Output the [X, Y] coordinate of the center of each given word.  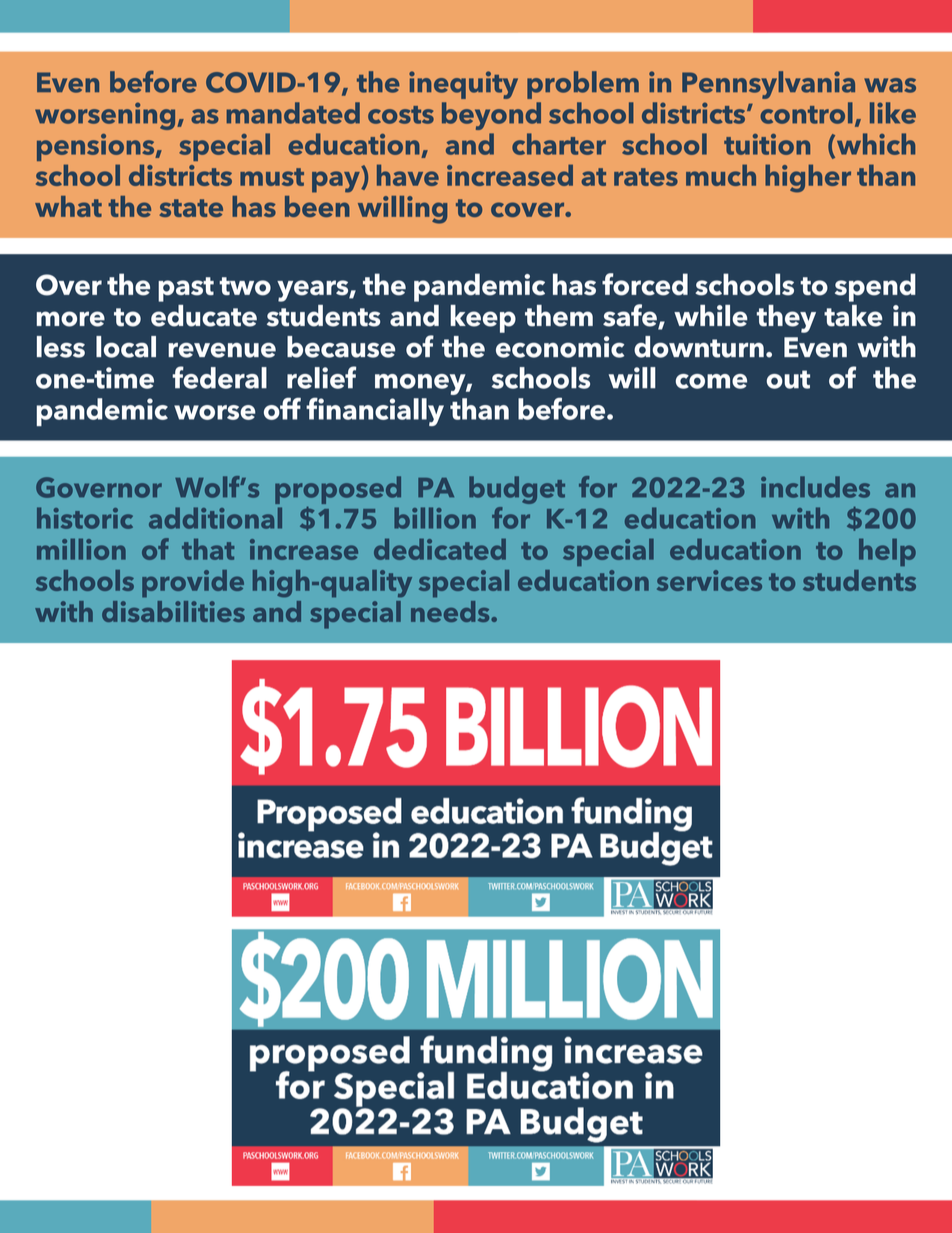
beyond [491, 116]
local [126, 347]
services [709, 580]
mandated [293, 113]
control [806, 113]
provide [193, 584]
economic [560, 347]
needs [451, 611]
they [786, 319]
